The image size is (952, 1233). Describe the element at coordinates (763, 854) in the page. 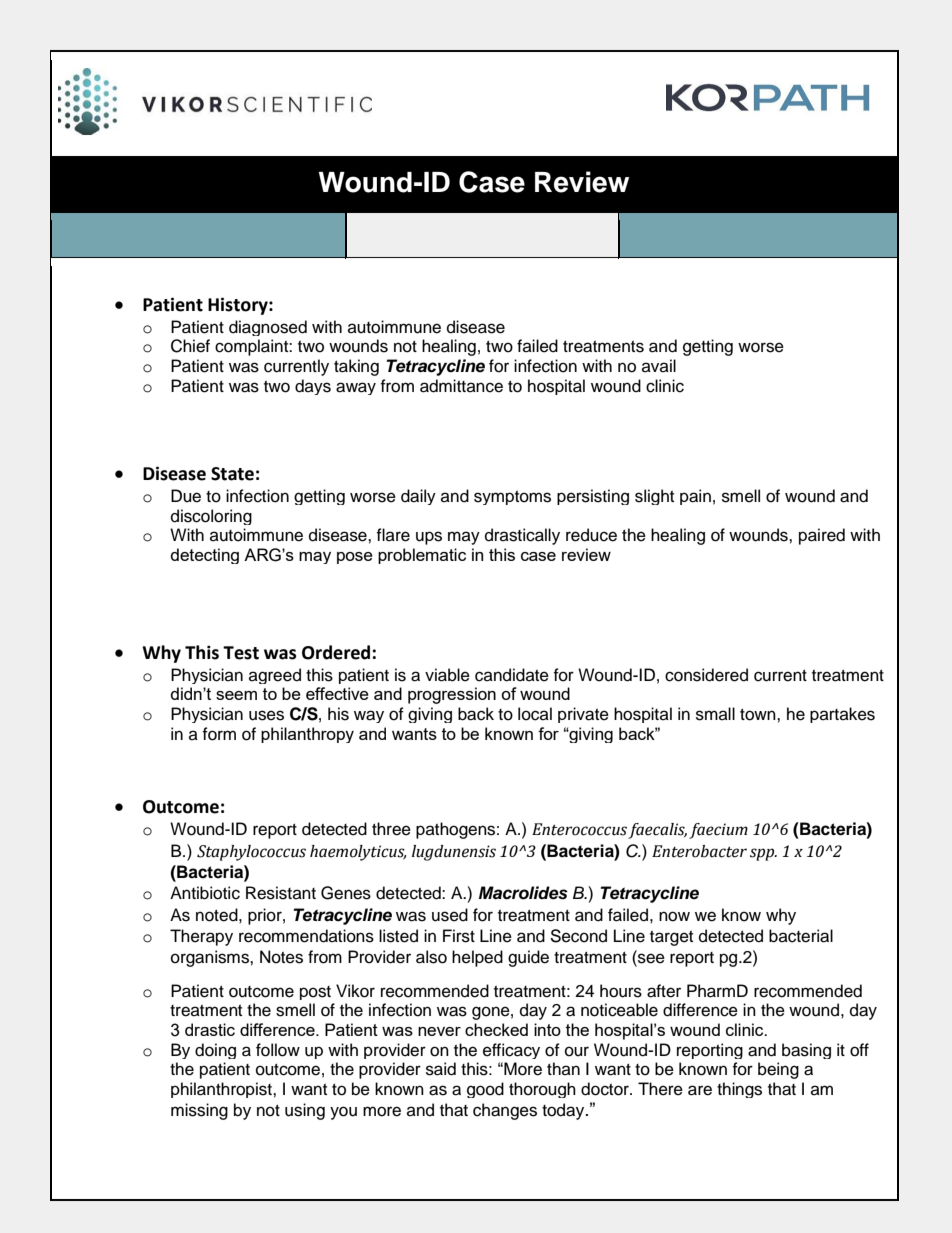

I see `spp` at that location.
